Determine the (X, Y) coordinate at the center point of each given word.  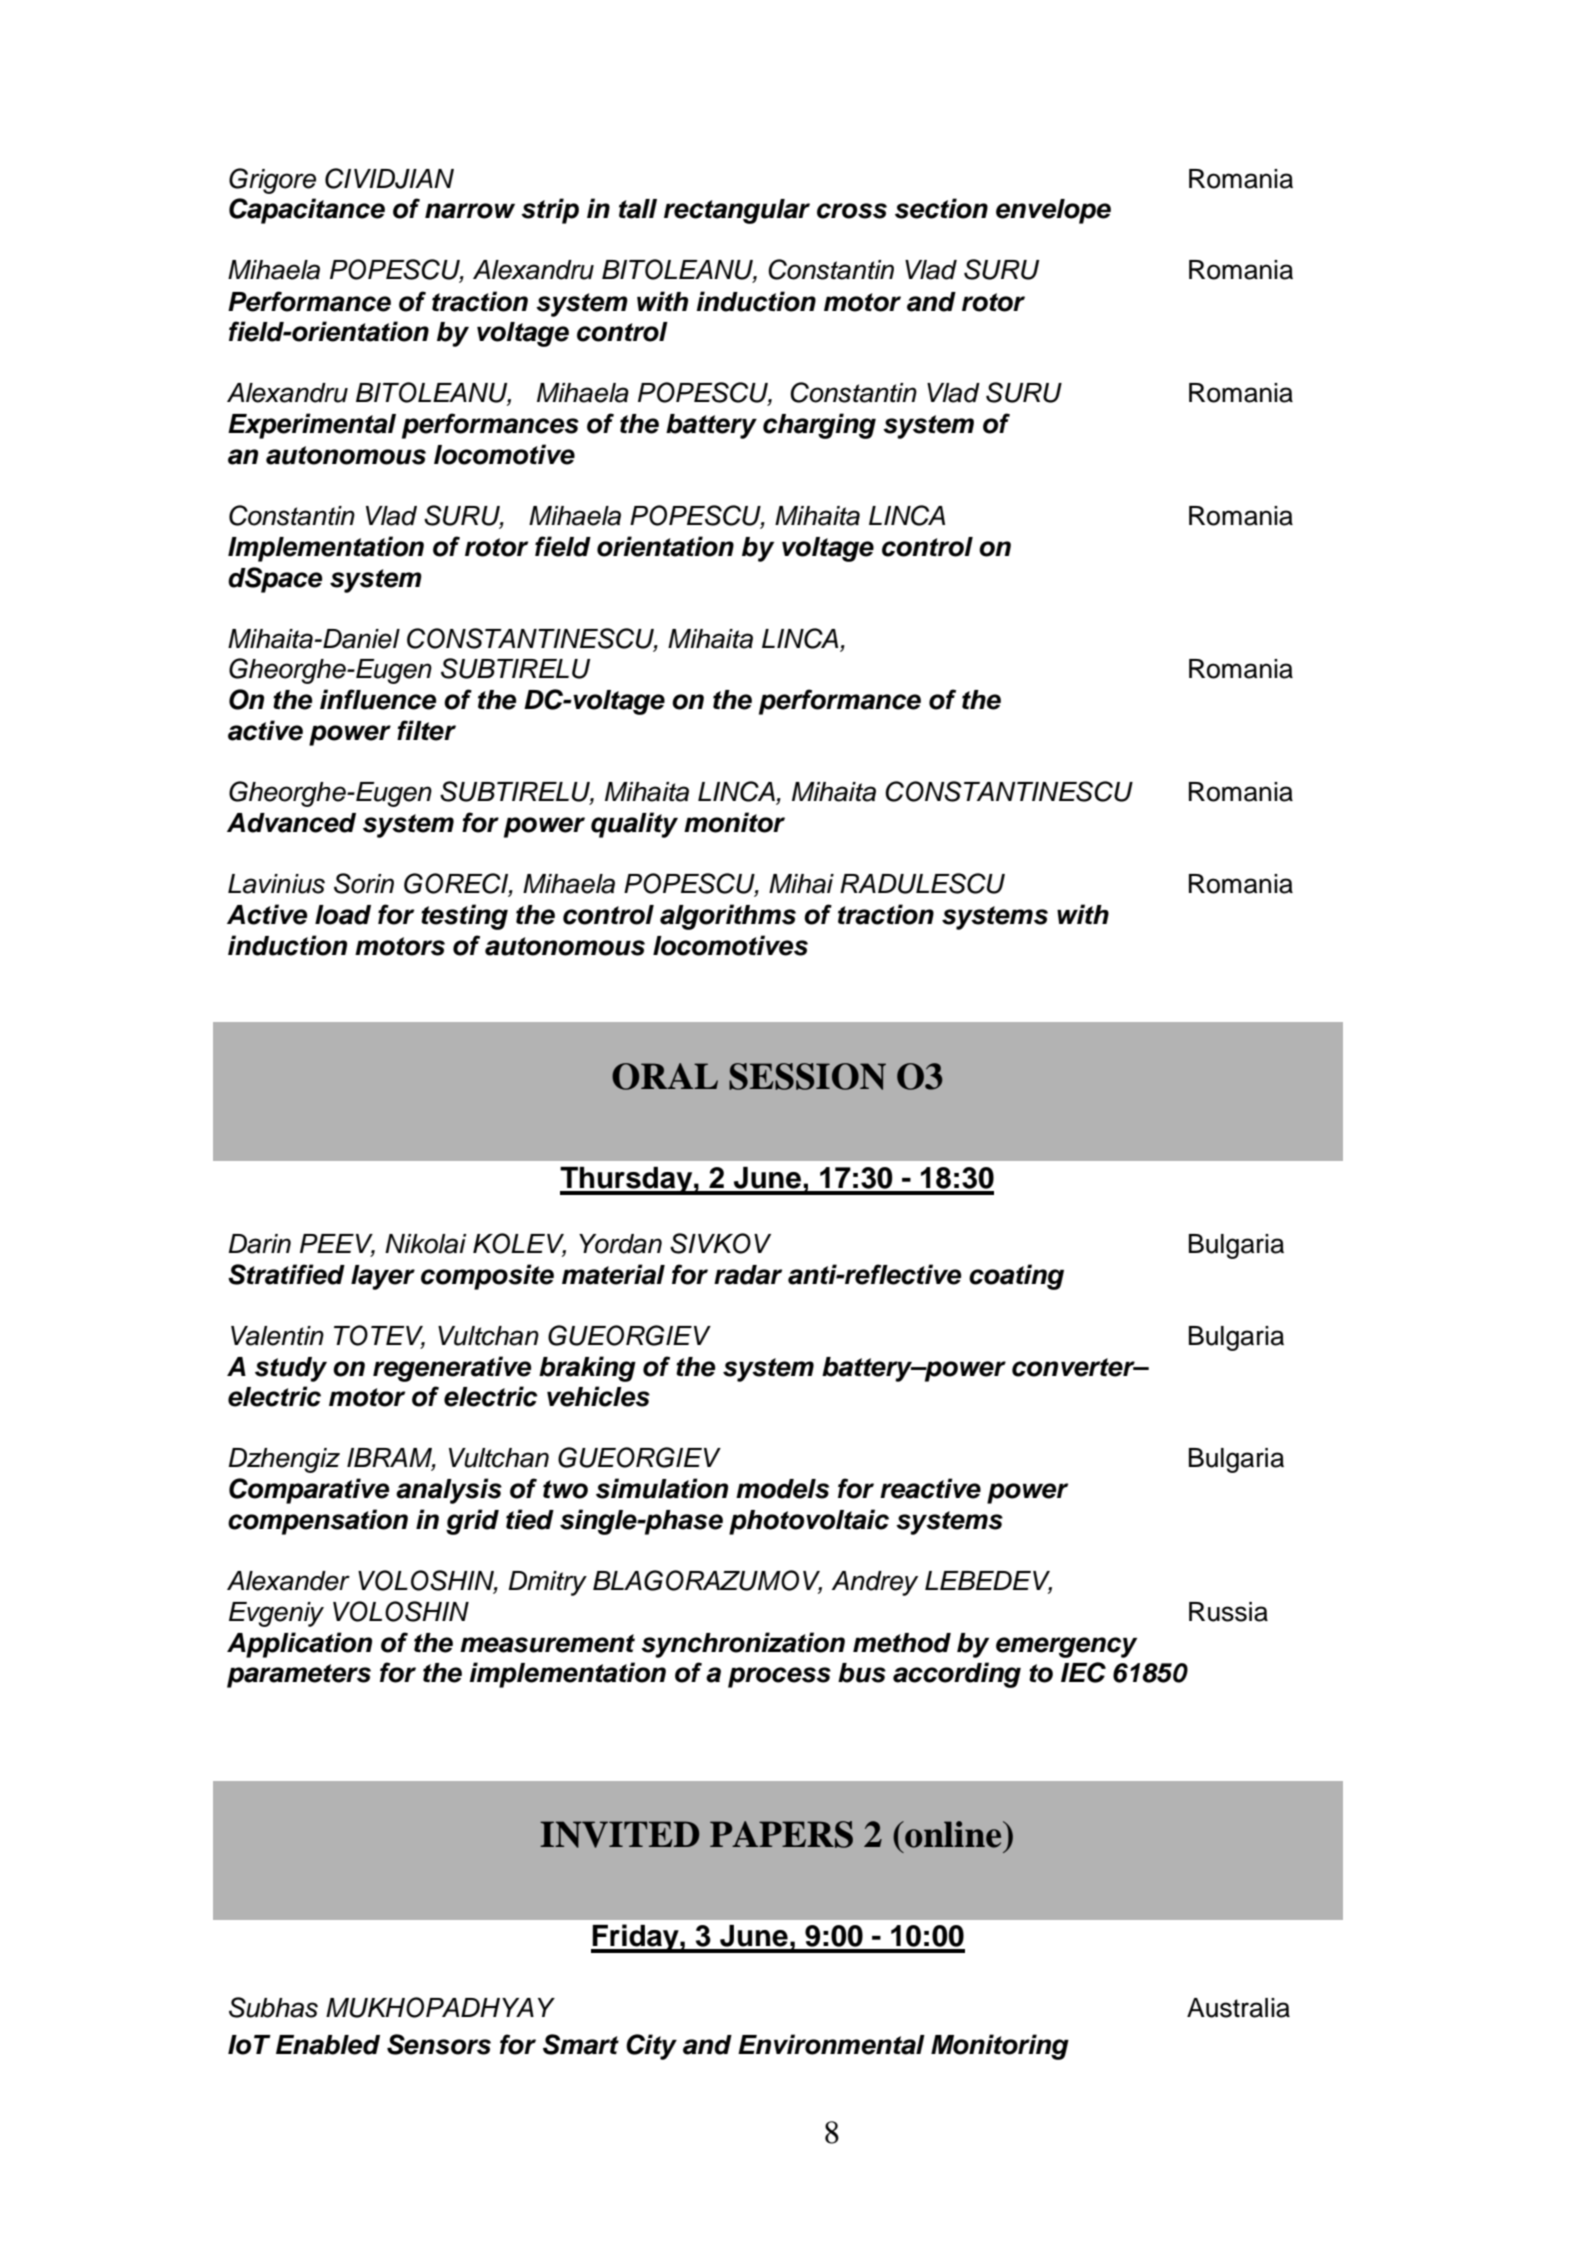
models (782, 1489)
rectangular (737, 211)
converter (1074, 1367)
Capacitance (307, 211)
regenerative (452, 1369)
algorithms (728, 917)
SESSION (807, 1076)
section (941, 208)
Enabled (328, 2045)
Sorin (364, 883)
